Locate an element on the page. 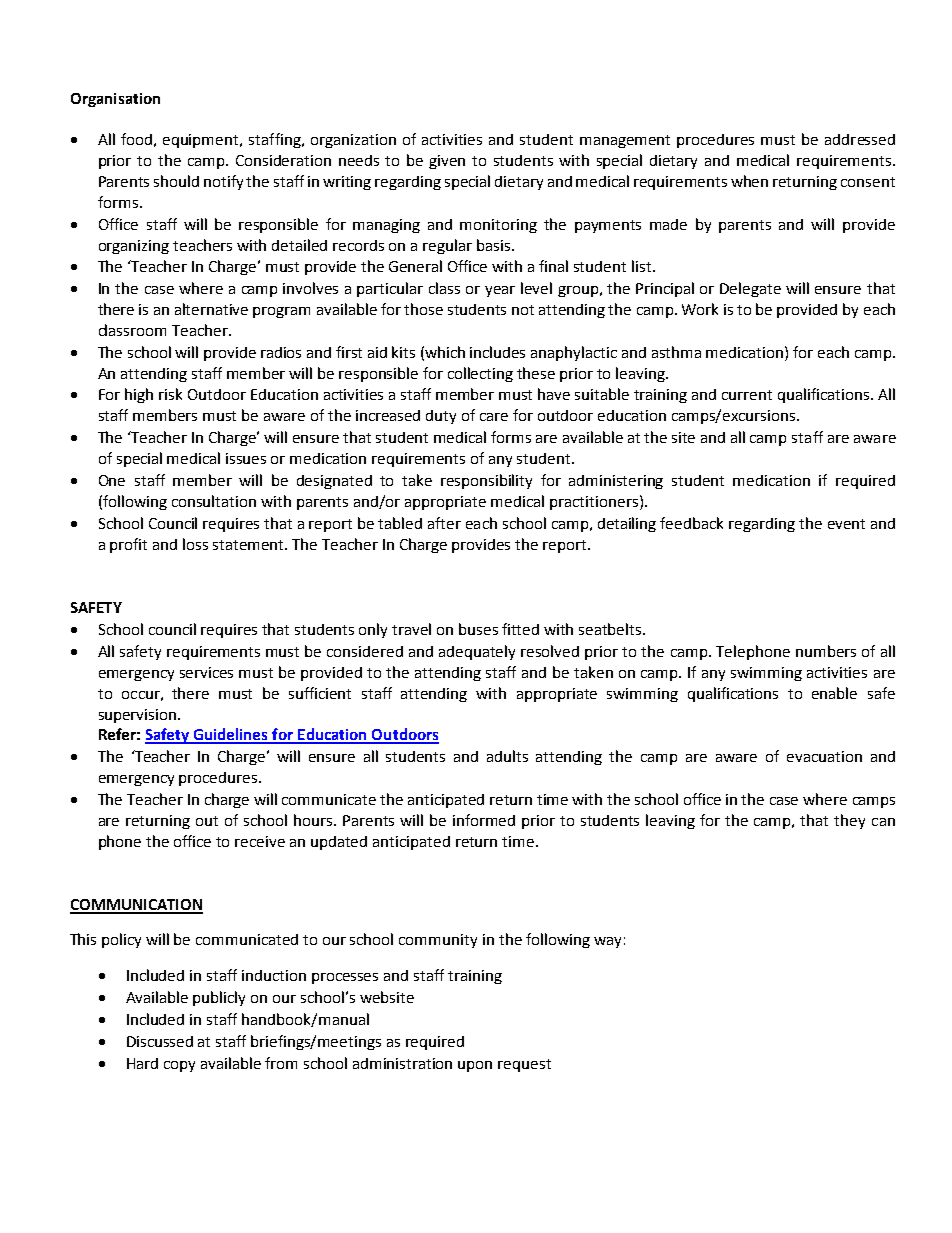  current is located at coordinates (747, 395).
